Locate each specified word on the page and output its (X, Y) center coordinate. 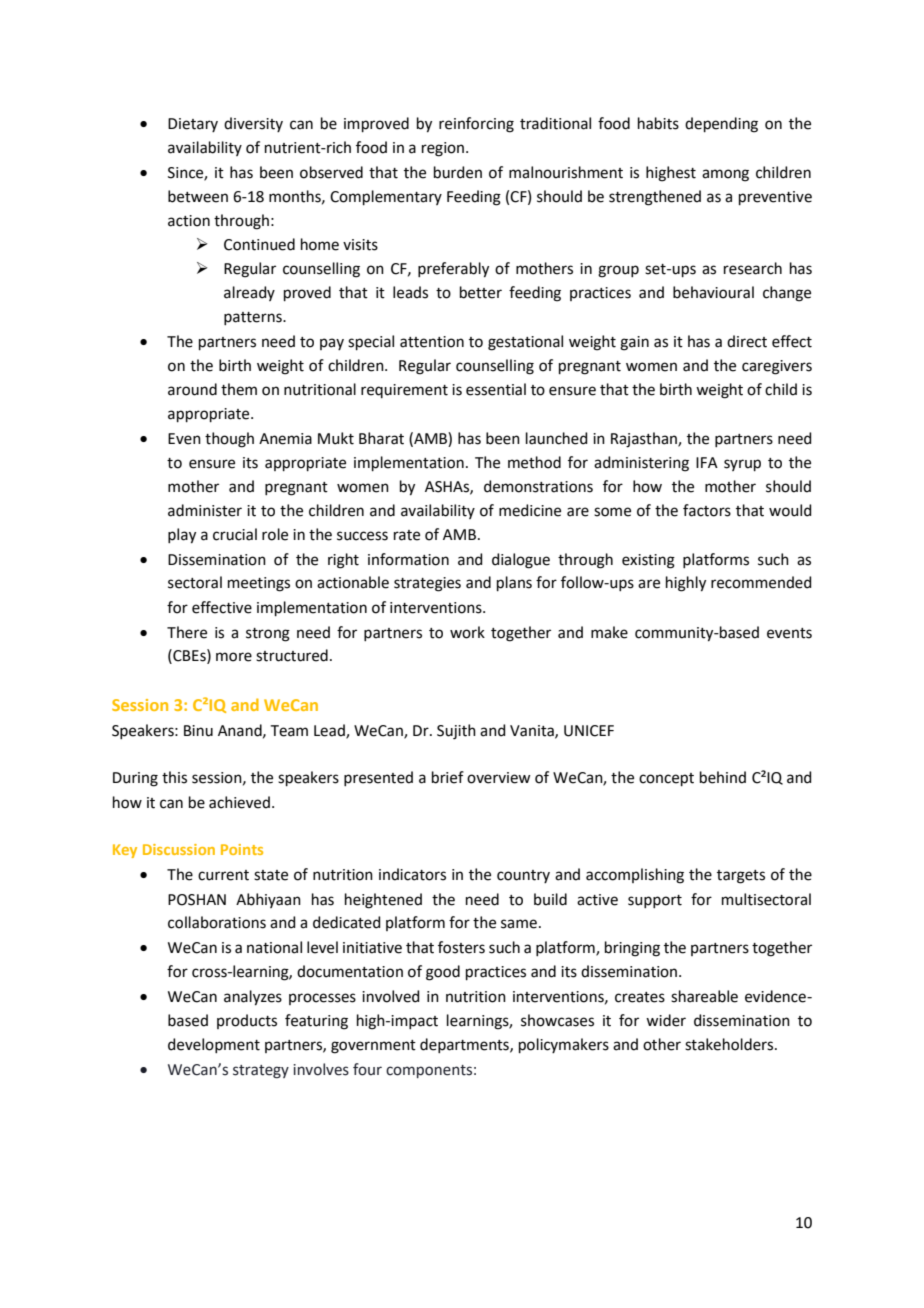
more (234, 657)
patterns (254, 318)
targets (741, 877)
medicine (530, 510)
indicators (412, 874)
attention (432, 342)
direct (747, 341)
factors (707, 510)
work (467, 632)
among (725, 175)
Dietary (193, 125)
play (182, 536)
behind (723, 777)
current (223, 875)
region (443, 149)
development (214, 1045)
